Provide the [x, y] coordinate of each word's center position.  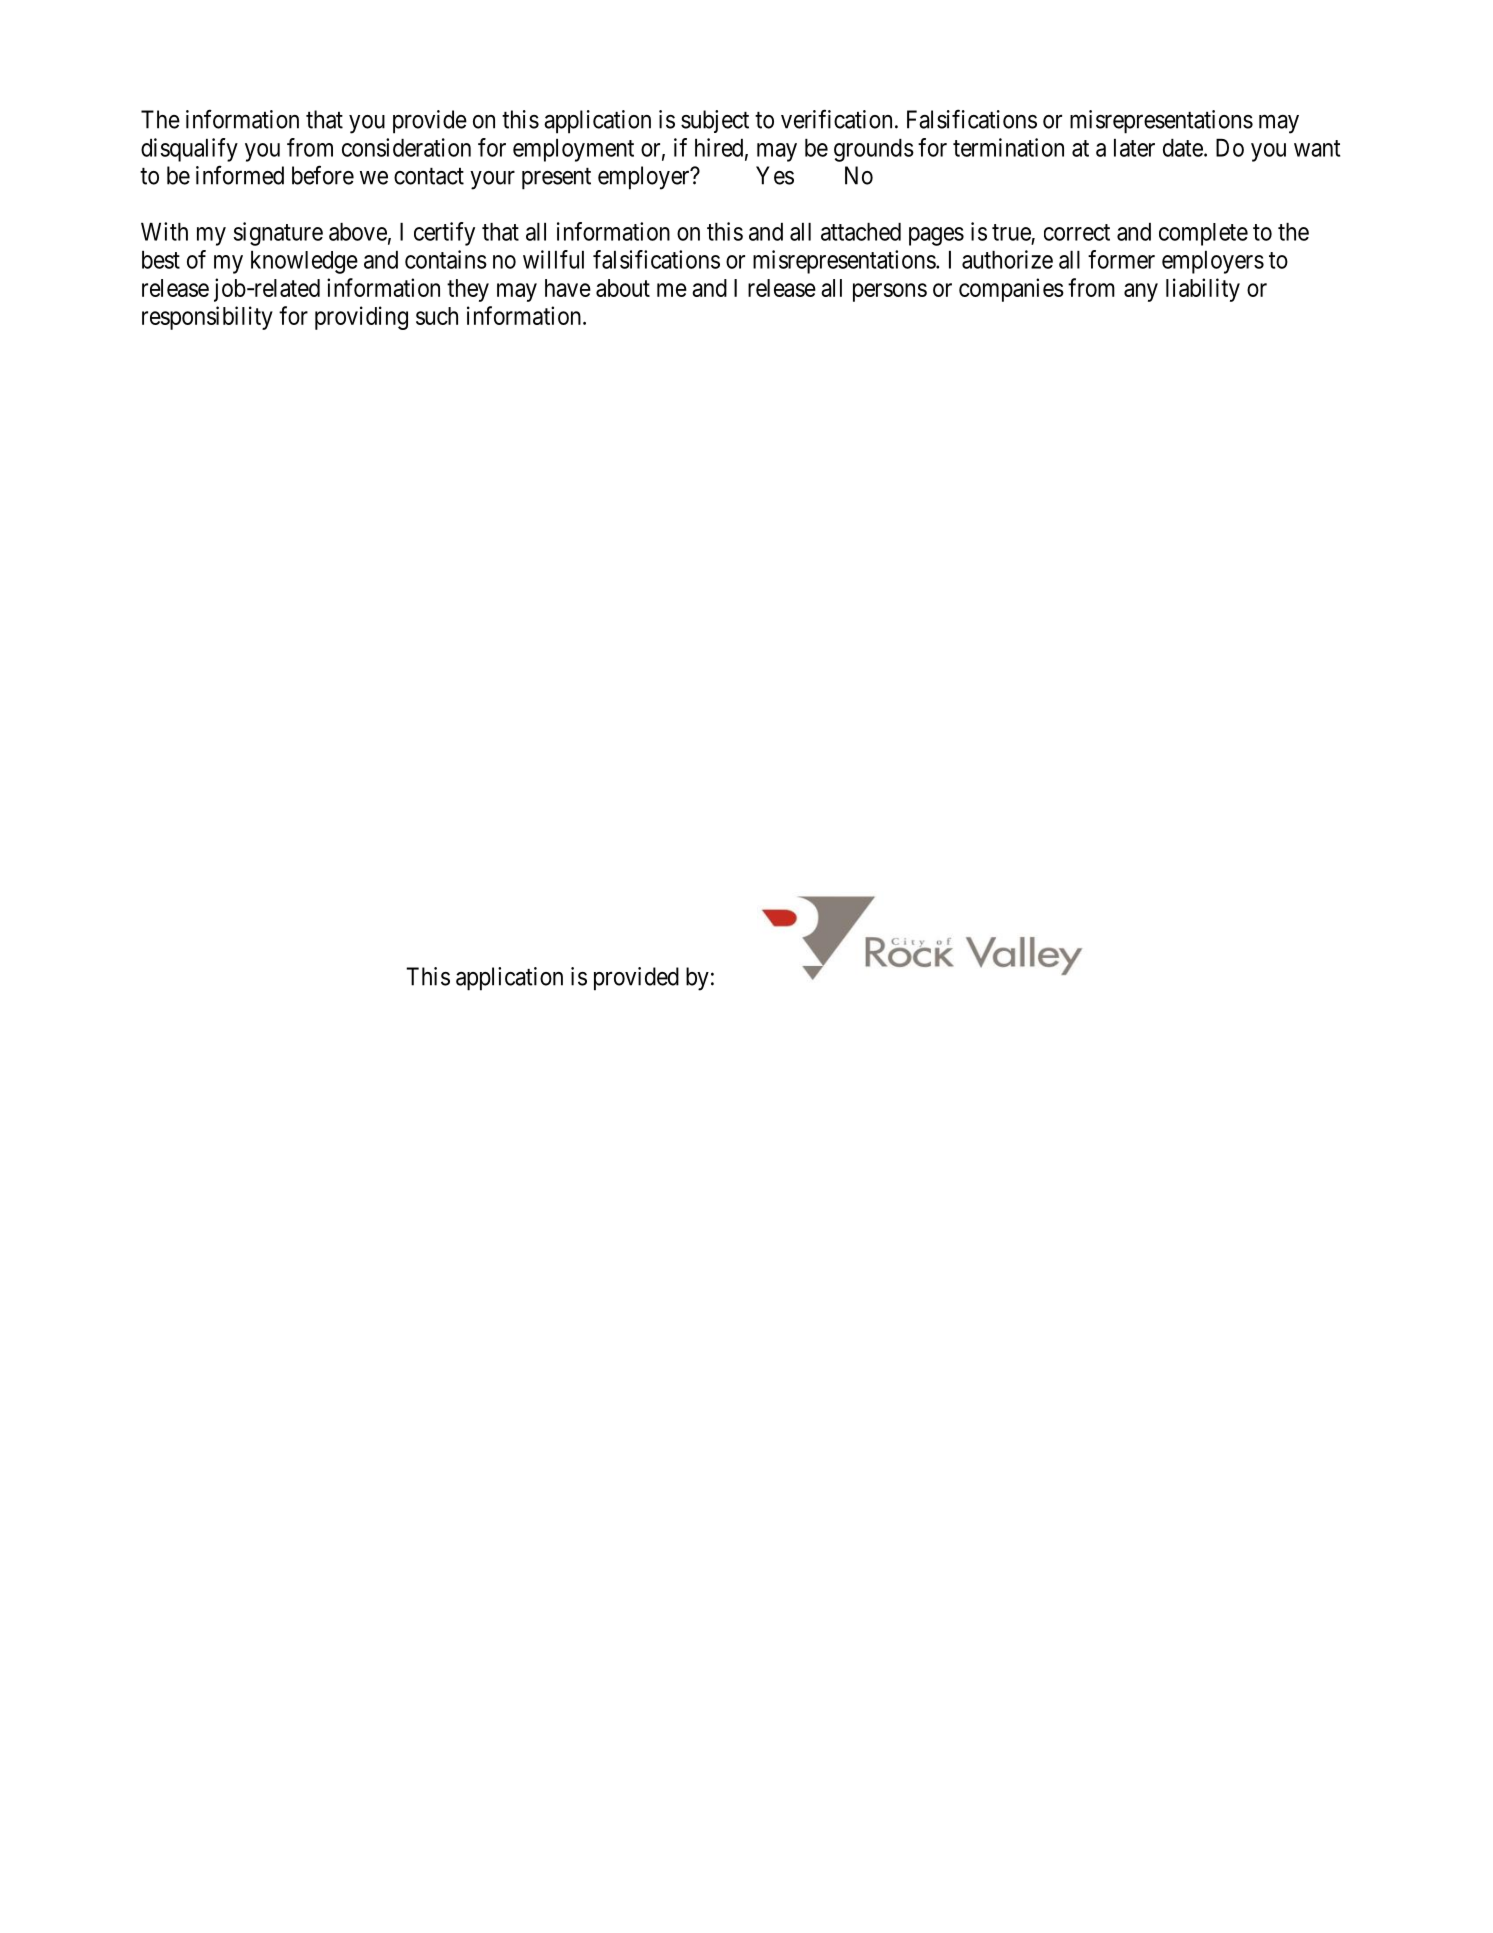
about [623, 288]
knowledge [304, 262]
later [1134, 148]
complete [1203, 234]
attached [861, 232]
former [1121, 259]
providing [361, 318]
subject [715, 121]
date [1183, 148]
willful [553, 259]
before [323, 175]
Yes [775, 175]
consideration [406, 147]
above [358, 232]
